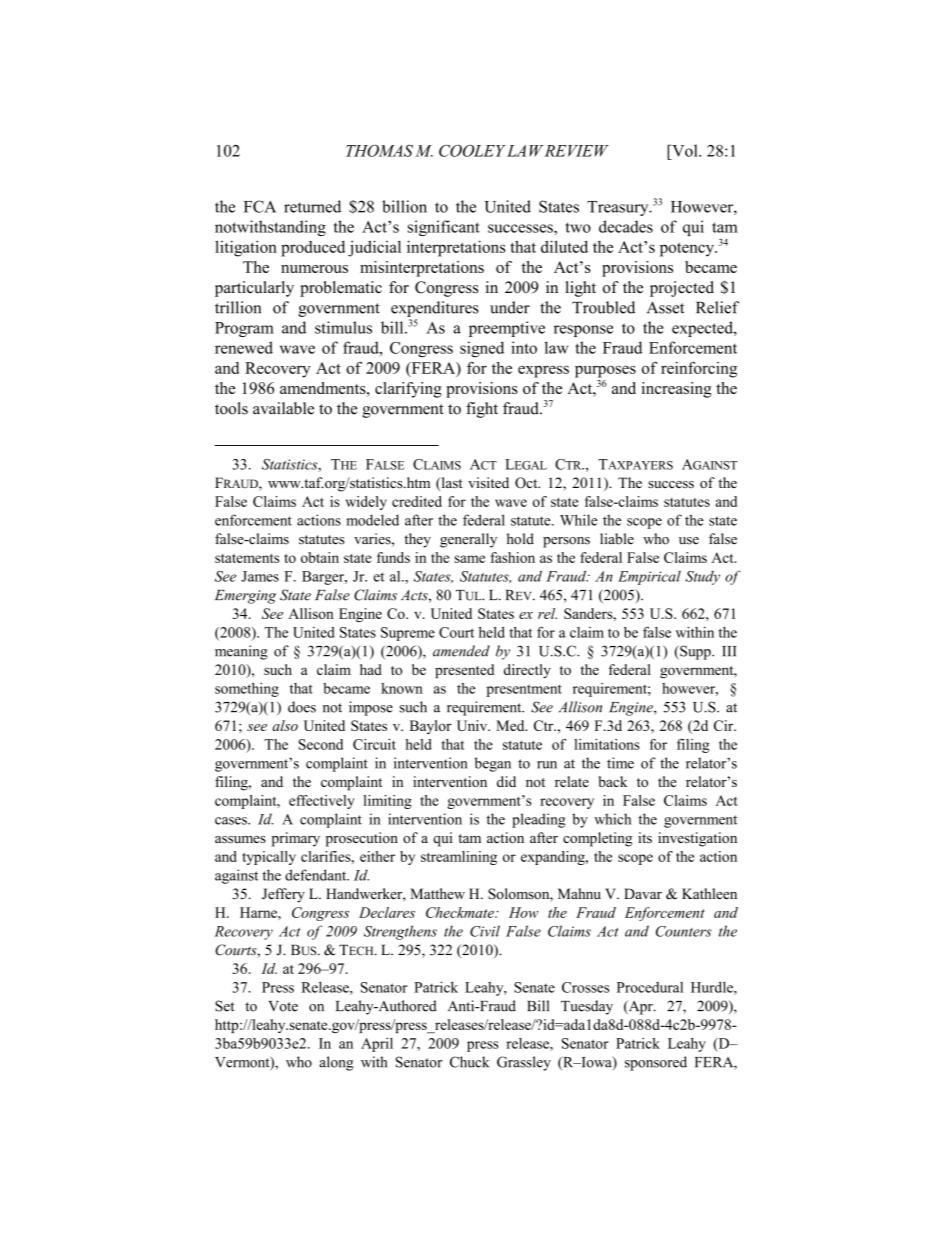 The width and height of the image is (952, 1233). What do you see at coordinates (283, 1006) in the image?
I see `Vote` at bounding box center [283, 1006].
